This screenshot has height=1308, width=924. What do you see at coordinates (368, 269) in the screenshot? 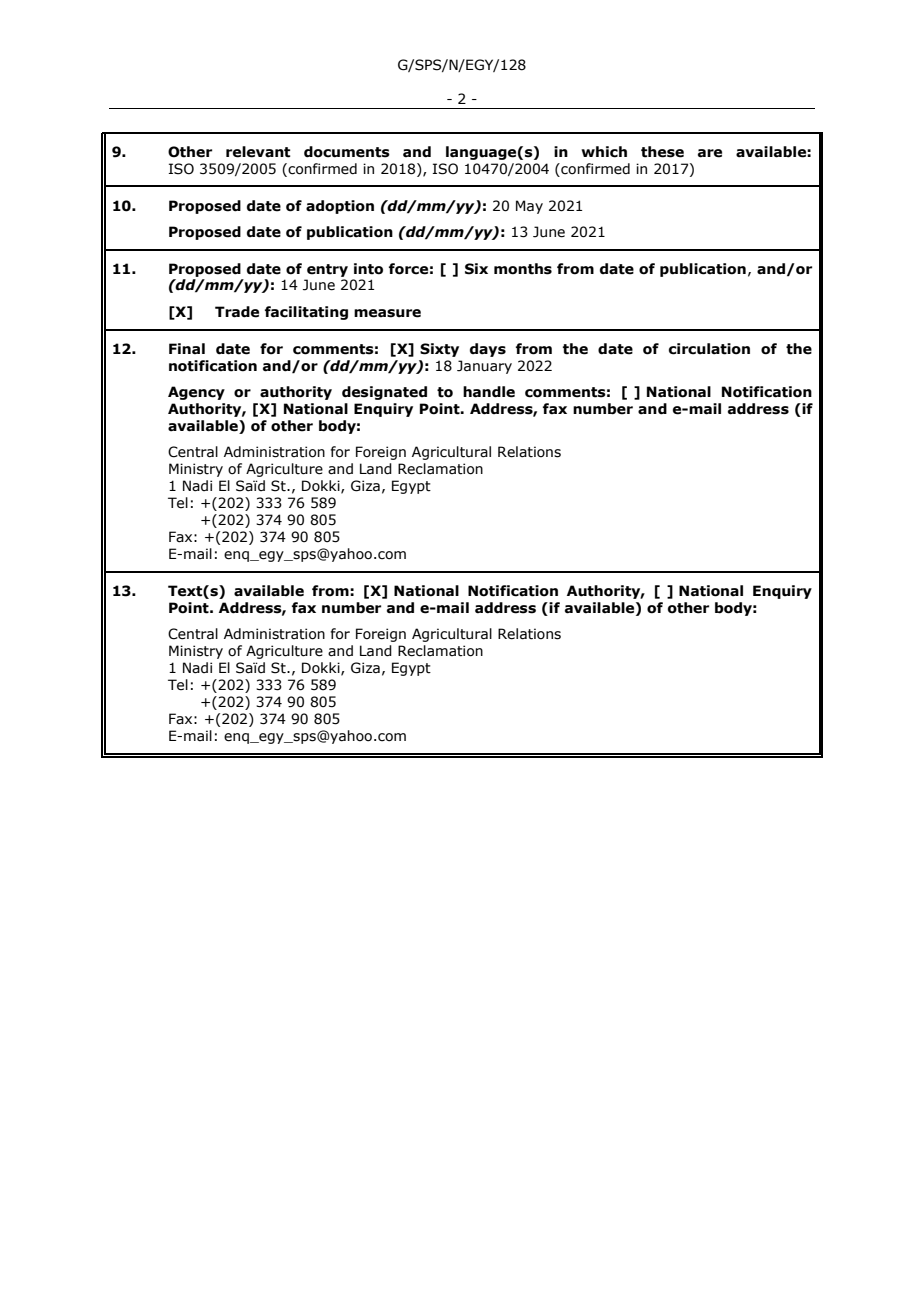
I see `into` at bounding box center [368, 269].
